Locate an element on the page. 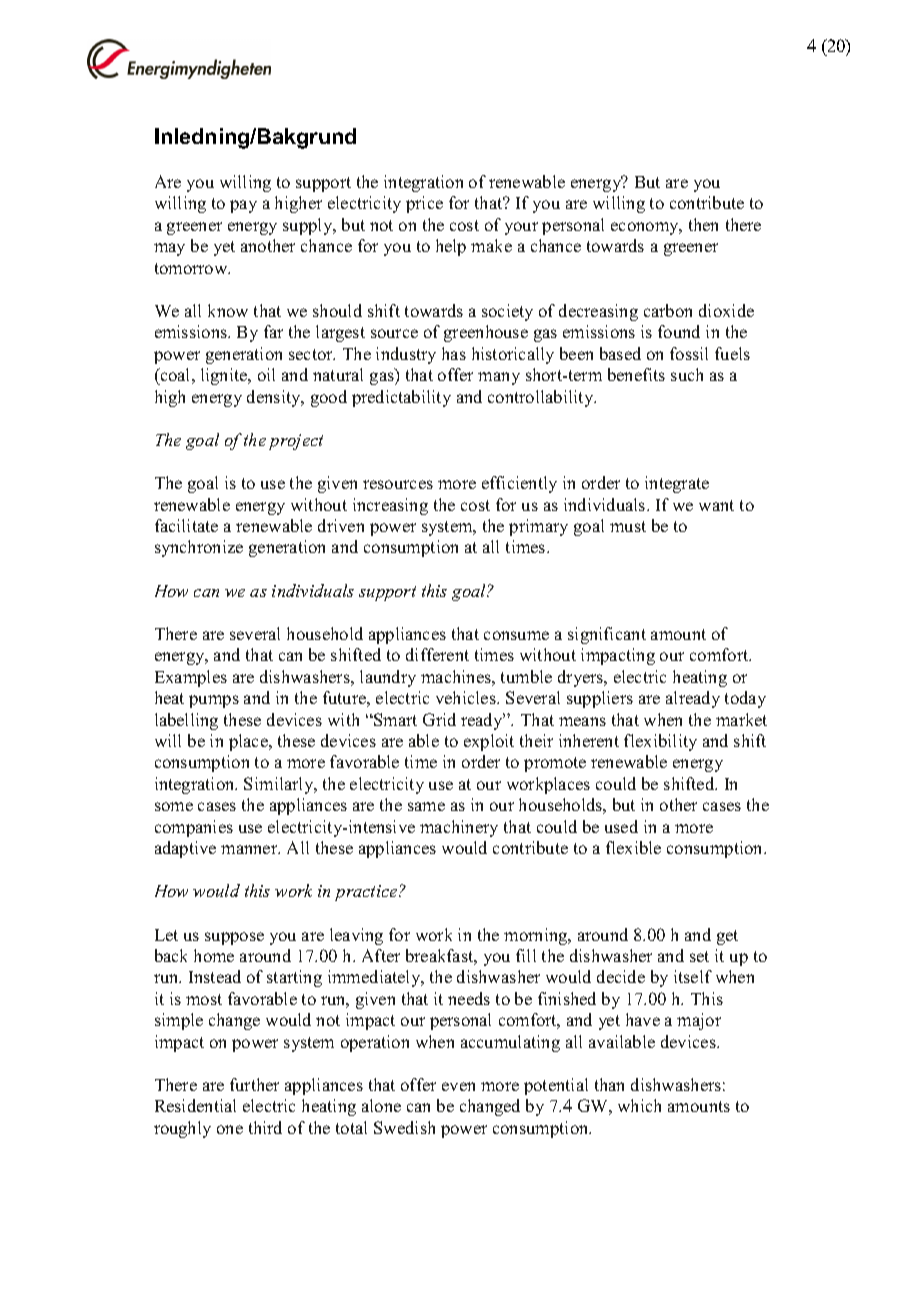  different is located at coordinates (437, 654).
